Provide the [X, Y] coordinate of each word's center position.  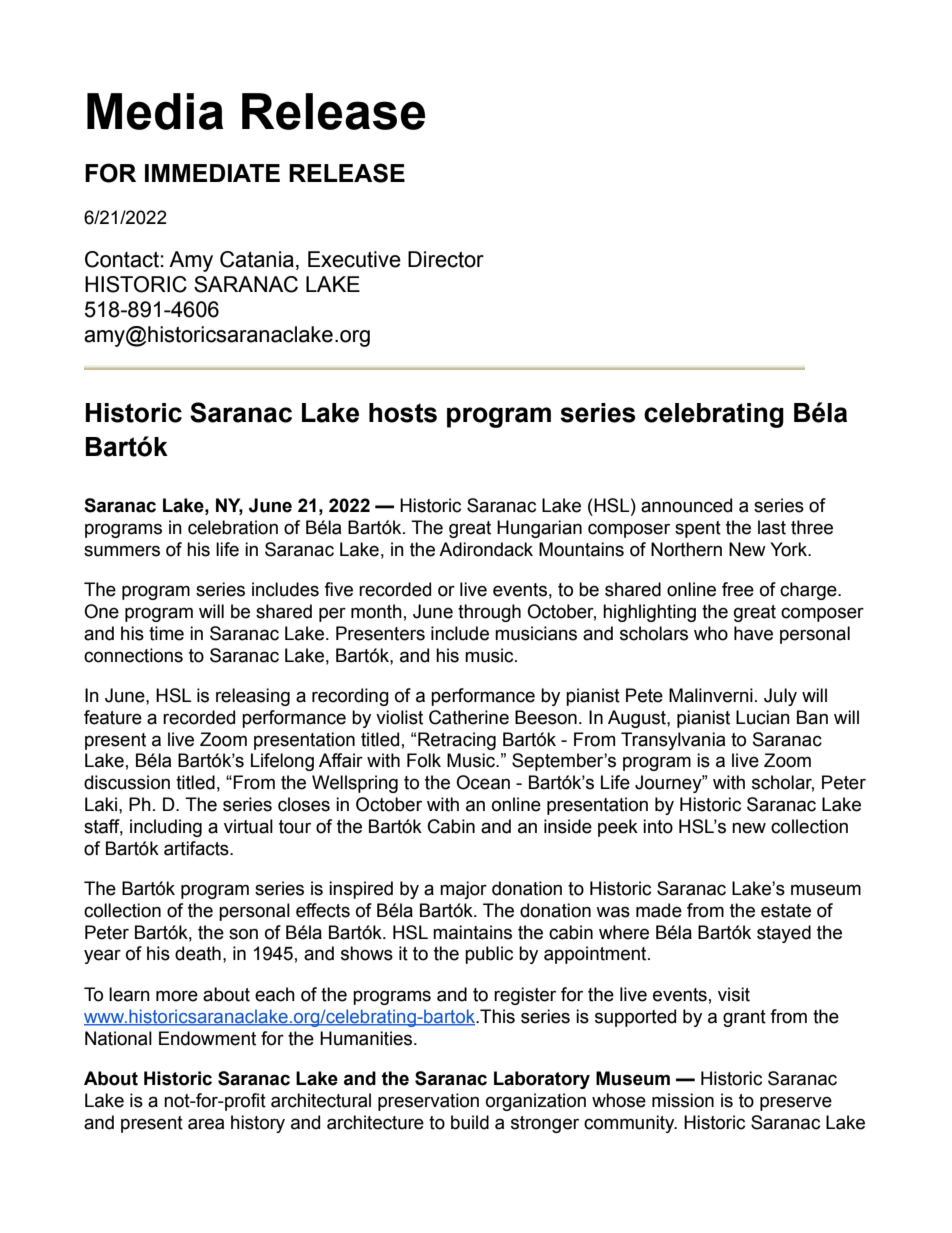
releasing [253, 697]
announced [686, 505]
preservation [428, 1102]
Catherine [469, 717]
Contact [122, 259]
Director [446, 259]
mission [683, 1100]
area [206, 1124]
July [780, 697]
